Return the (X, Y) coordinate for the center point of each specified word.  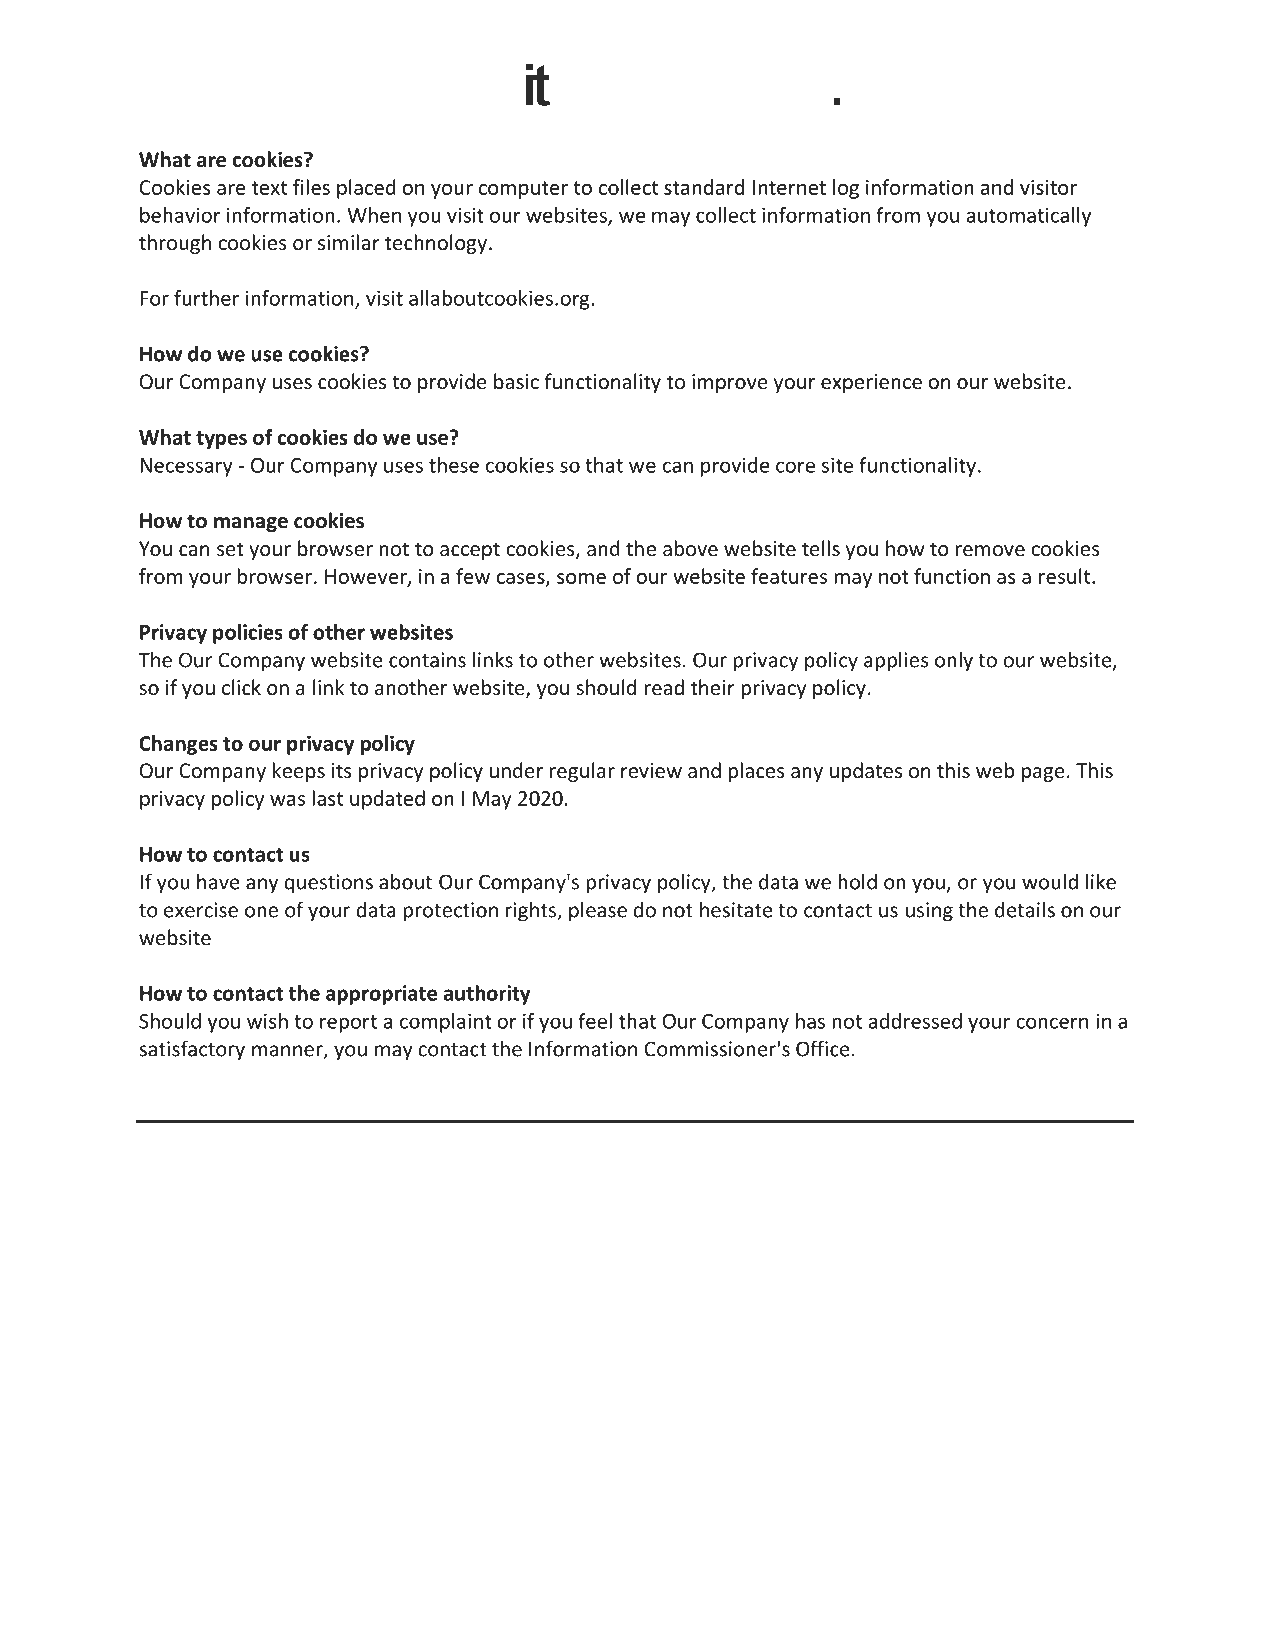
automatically (1029, 217)
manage (251, 524)
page (1043, 774)
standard (704, 187)
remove (990, 551)
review (651, 771)
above (690, 548)
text (269, 188)
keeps (299, 772)
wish (267, 1021)
